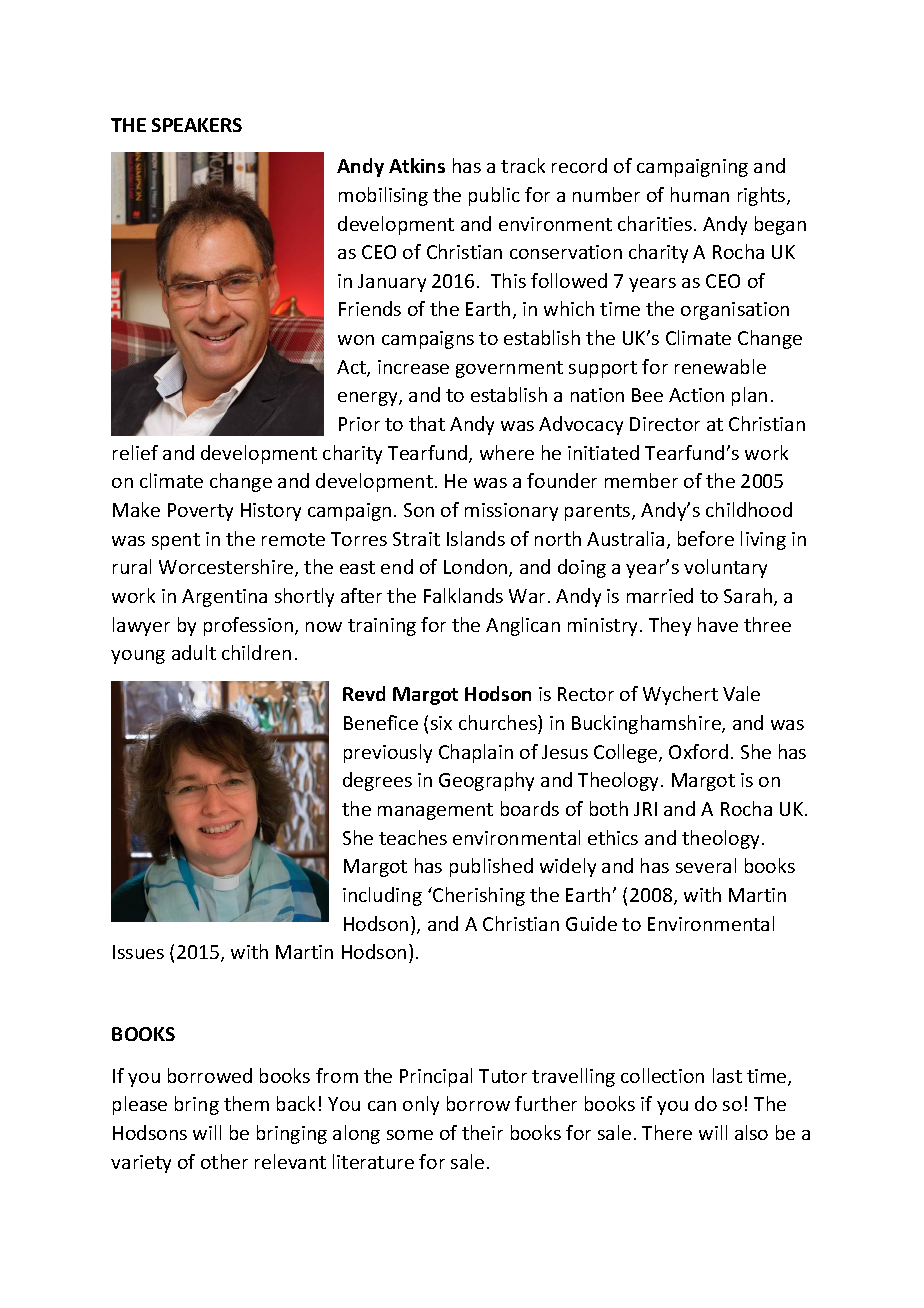 This page has height=1308, width=924. Describe the element at coordinates (224, 1161) in the page. I see `other` at that location.
